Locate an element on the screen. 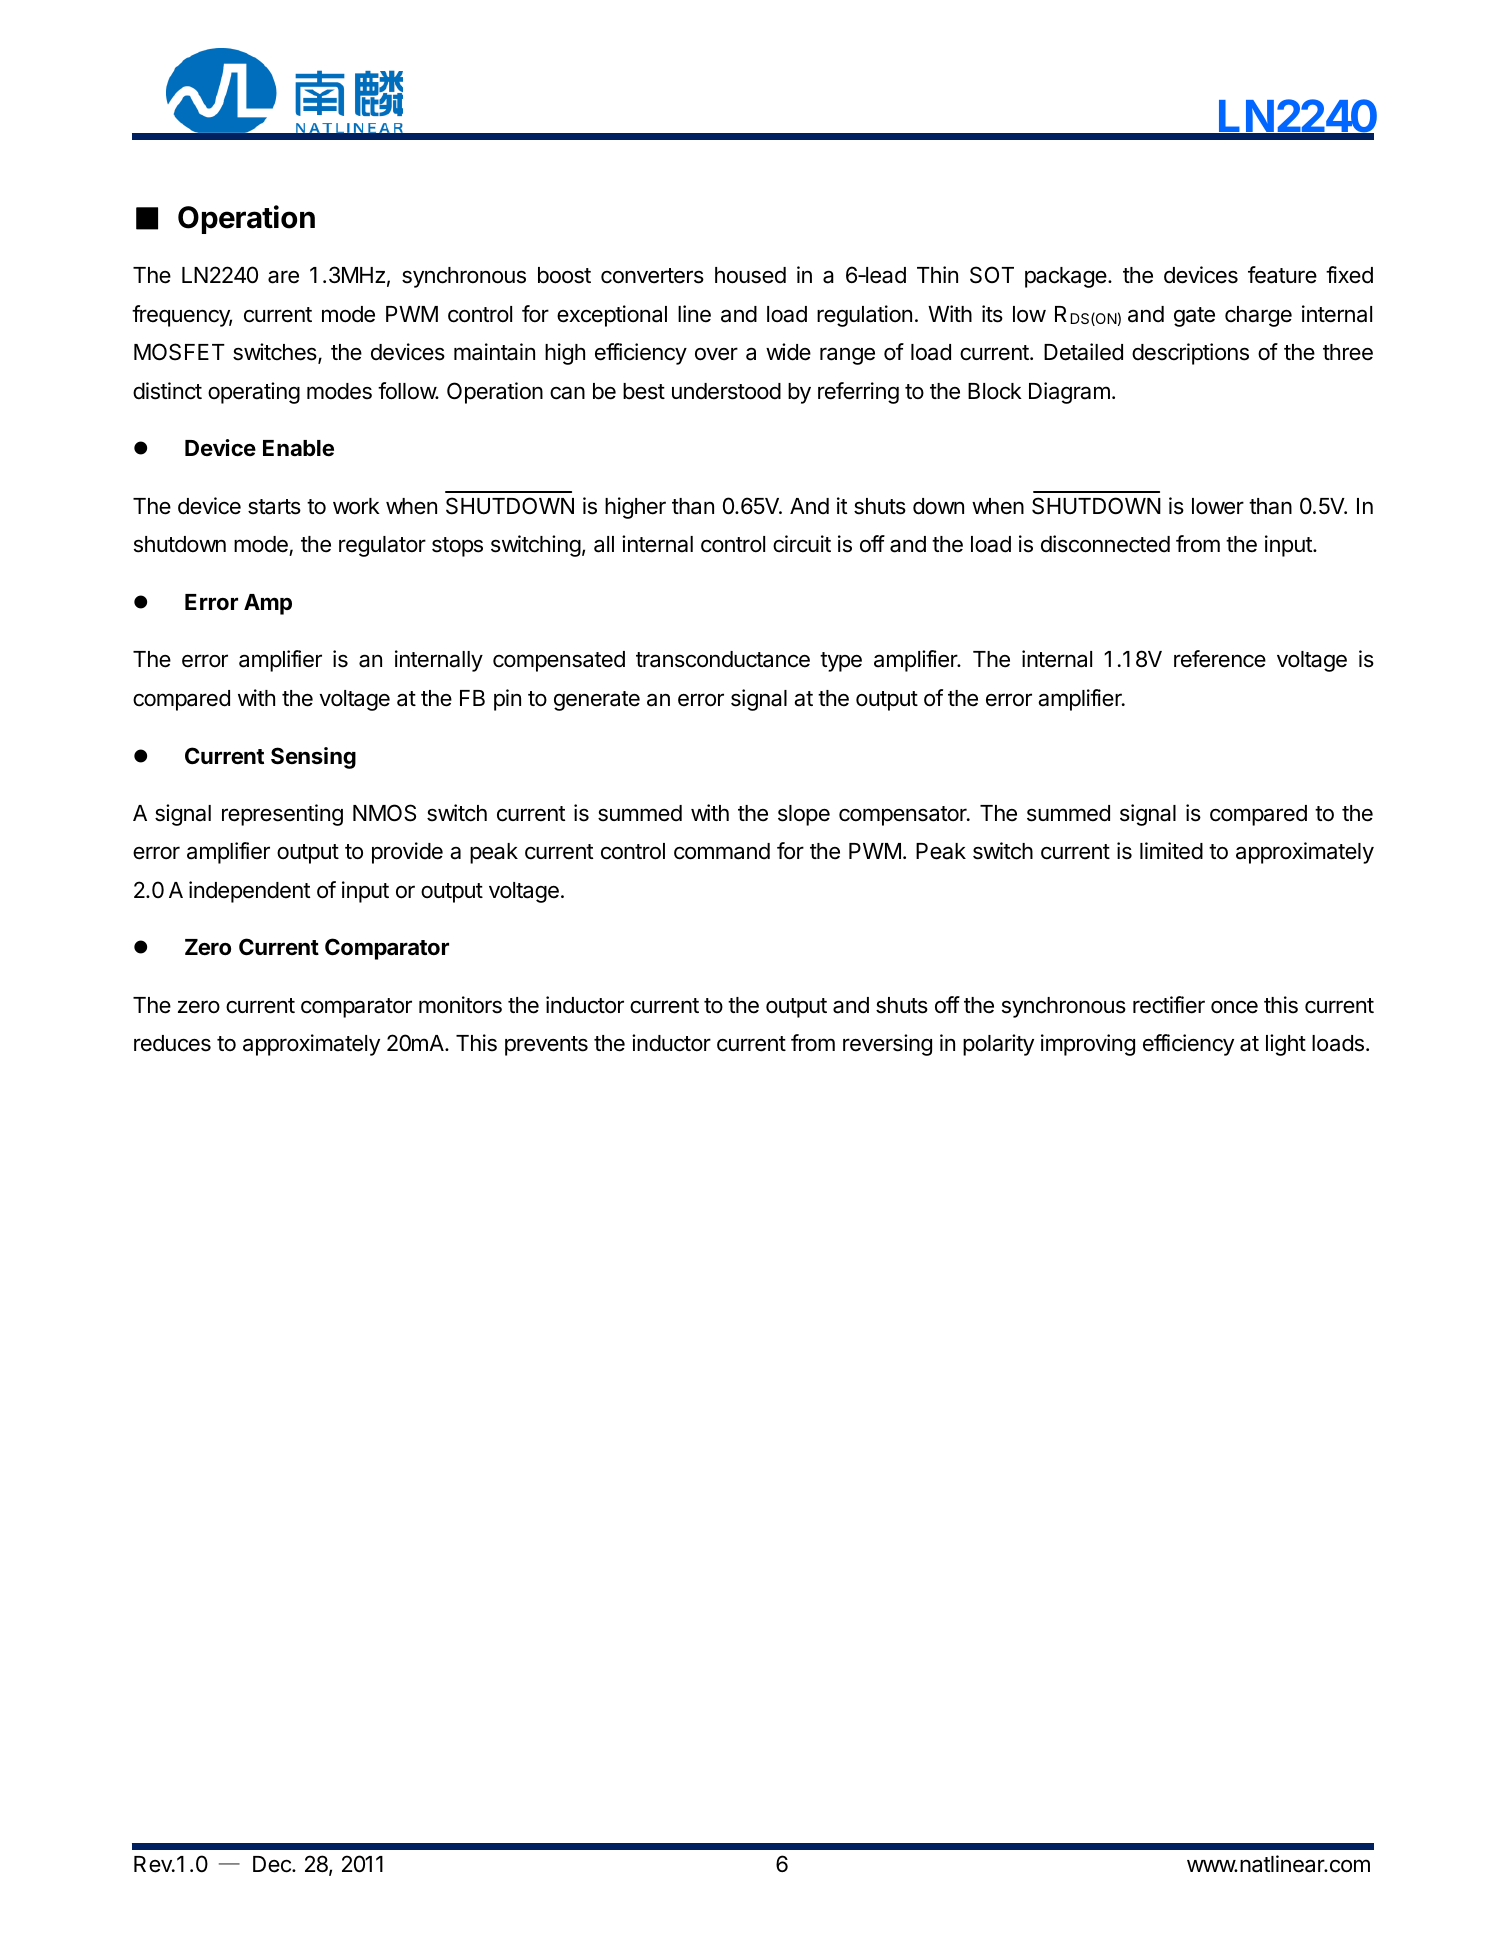 This screenshot has width=1506, height=1949. limited is located at coordinates (1171, 851).
